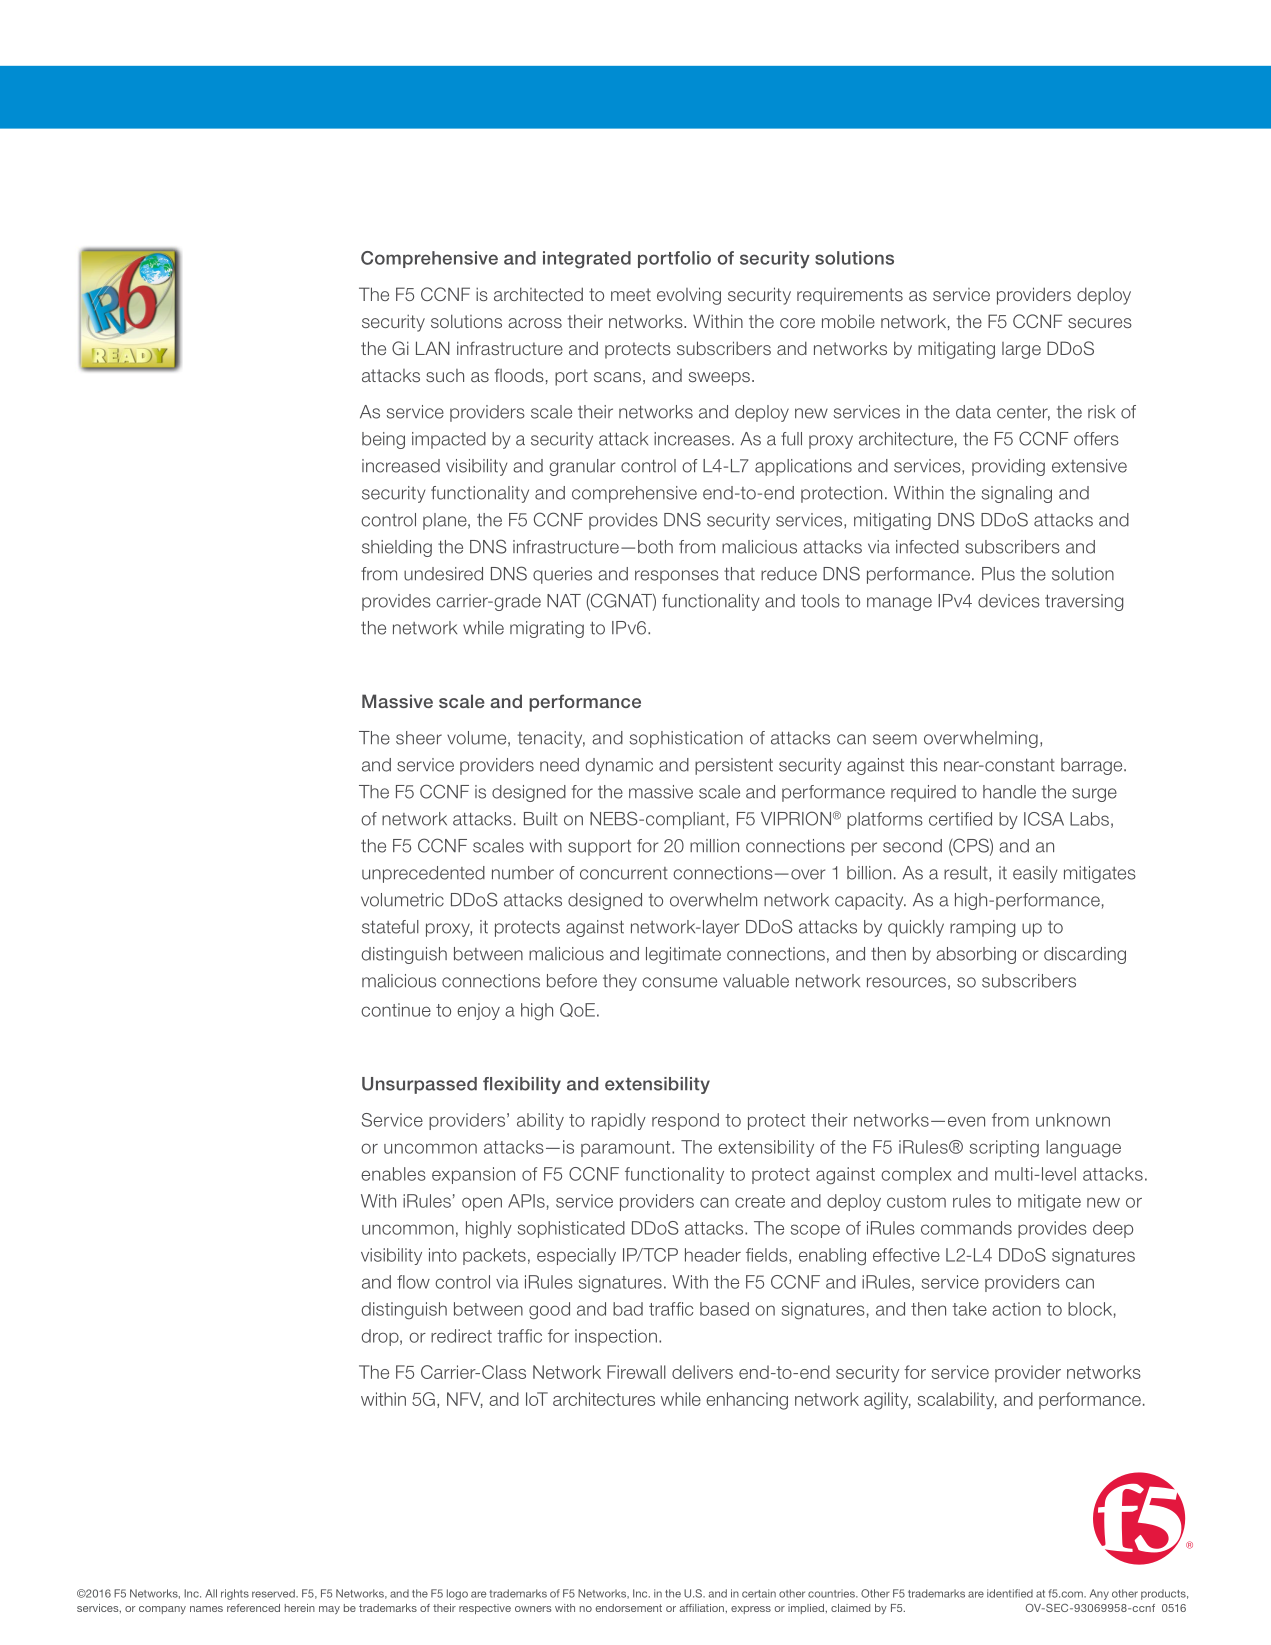 The image size is (1271, 1645). I want to click on paramount, so click(627, 1149).
